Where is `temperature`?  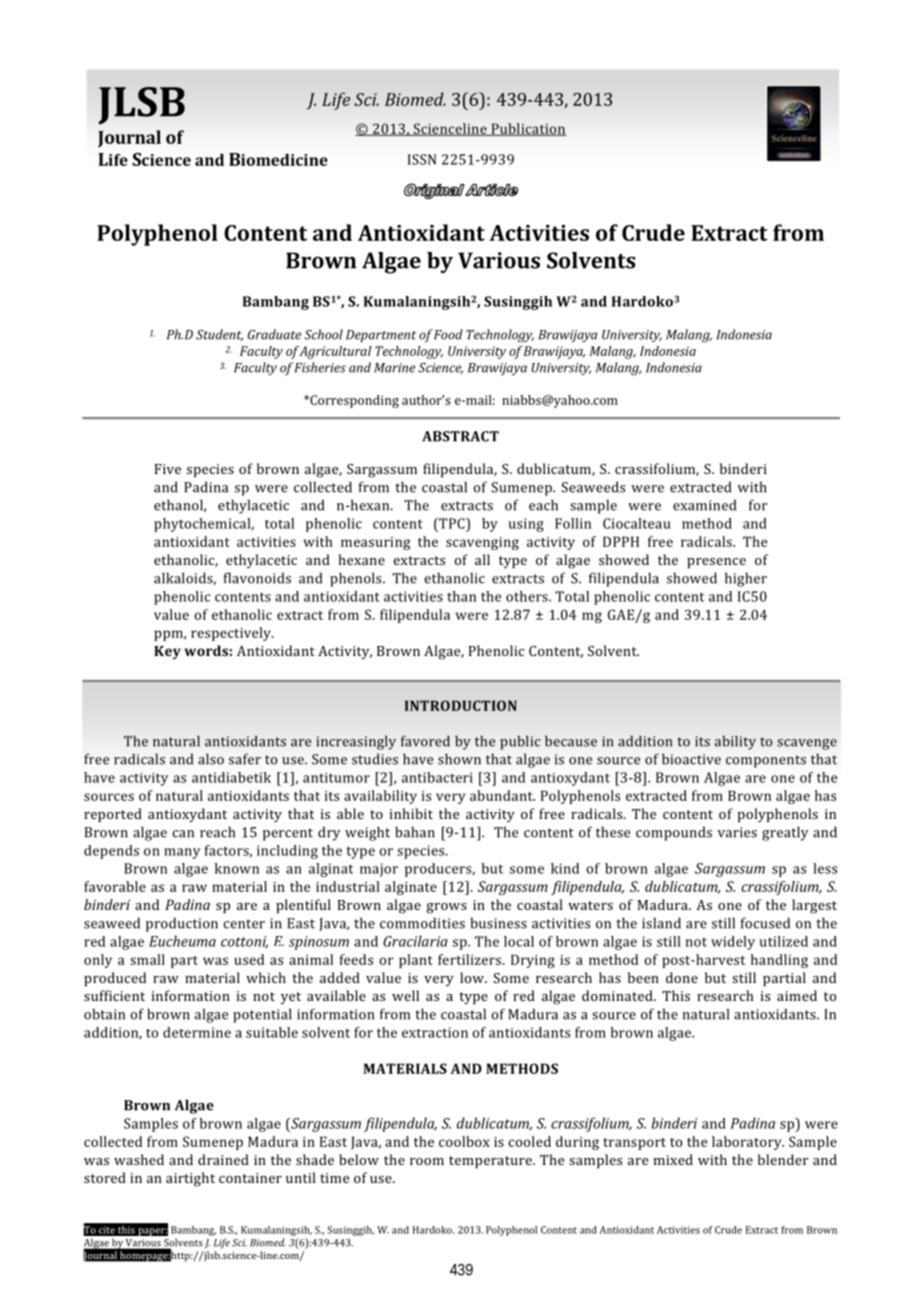
temperature is located at coordinates (491, 1162).
